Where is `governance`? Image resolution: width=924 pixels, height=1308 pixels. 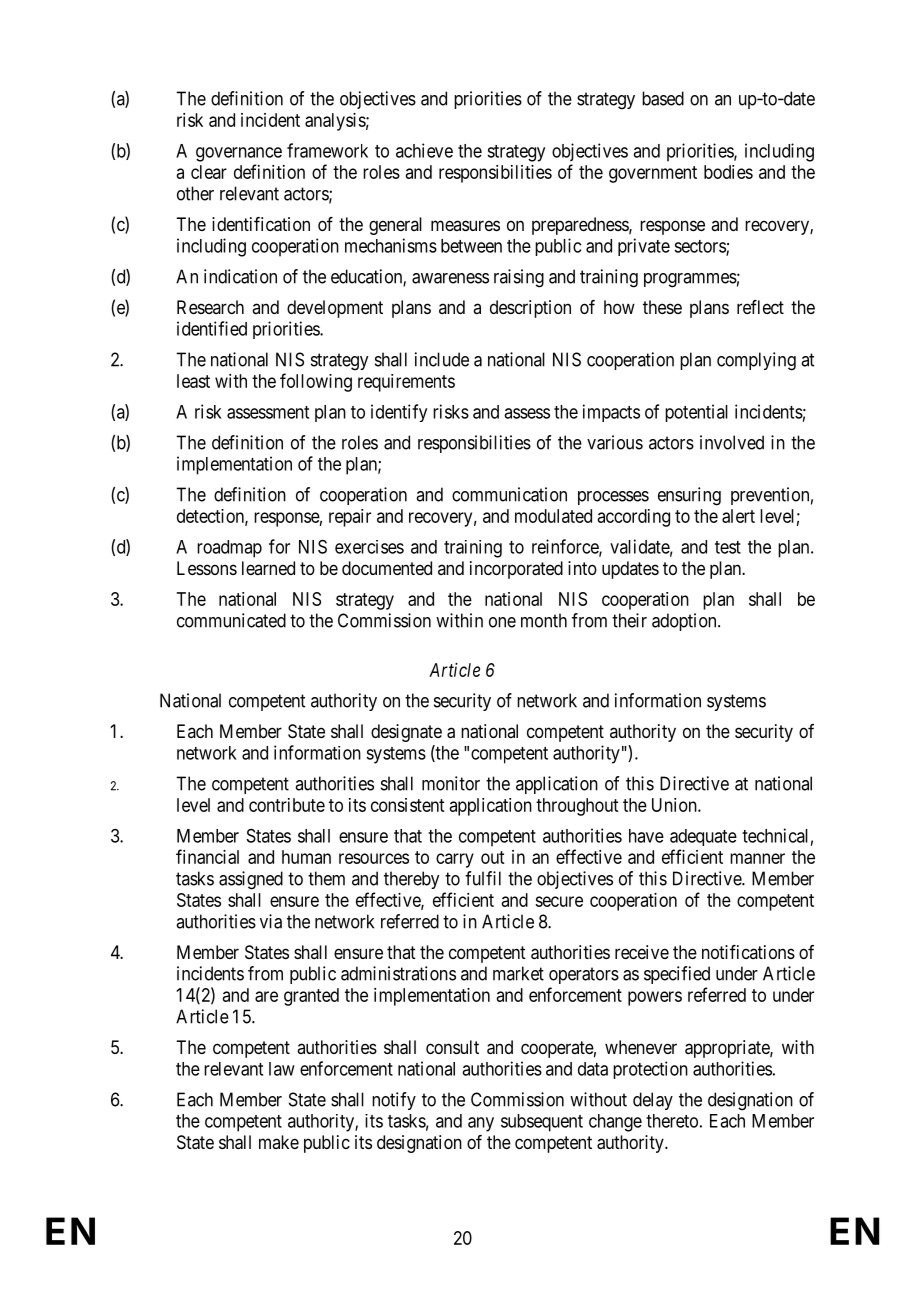 governance is located at coordinates (239, 154).
